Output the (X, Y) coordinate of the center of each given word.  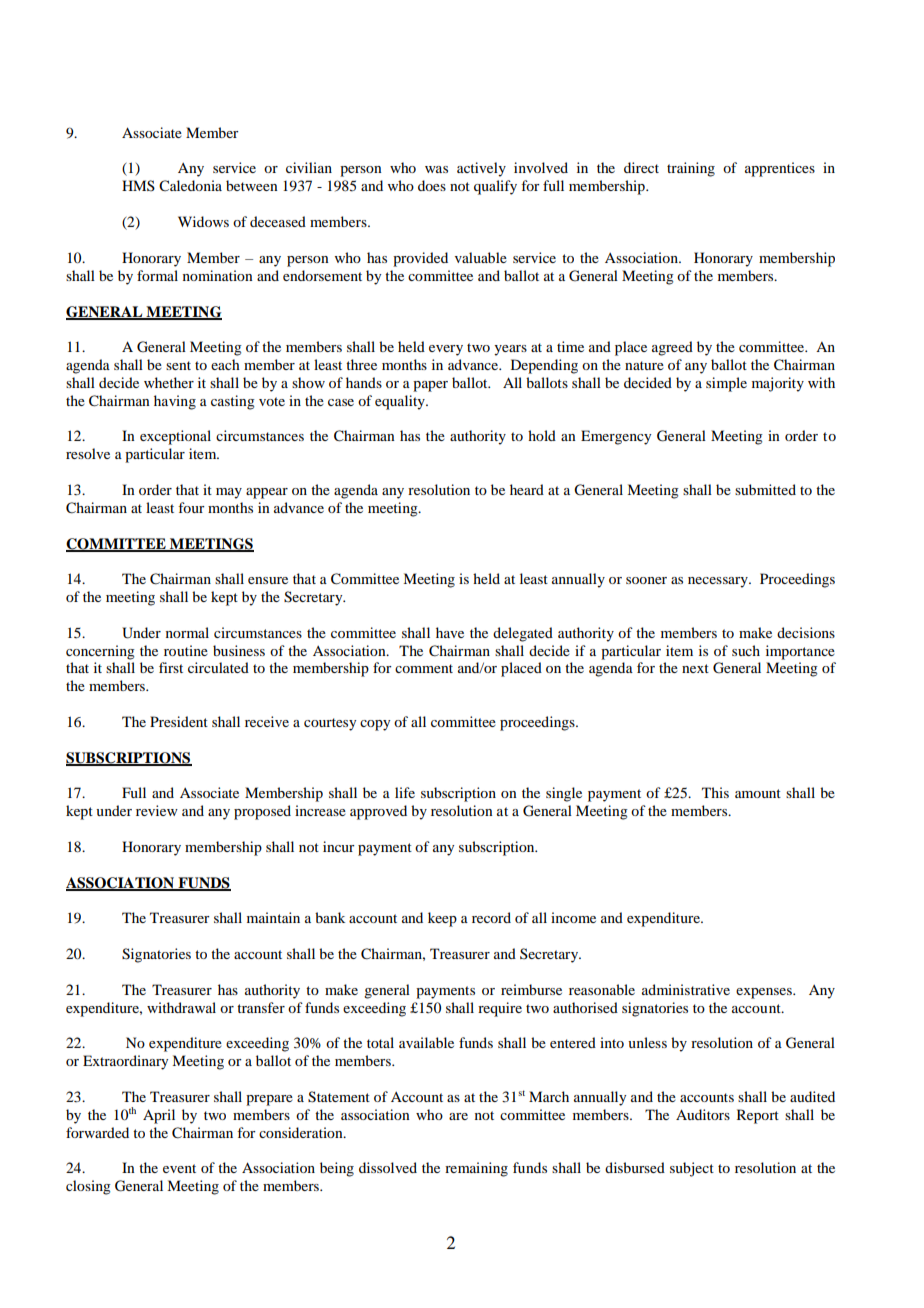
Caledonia (190, 186)
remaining (476, 1169)
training (691, 169)
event (179, 1168)
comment (424, 668)
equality (401, 402)
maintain (273, 917)
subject (692, 1169)
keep (442, 919)
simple (726, 384)
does (432, 185)
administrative (686, 989)
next (695, 668)
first (171, 667)
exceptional (175, 437)
